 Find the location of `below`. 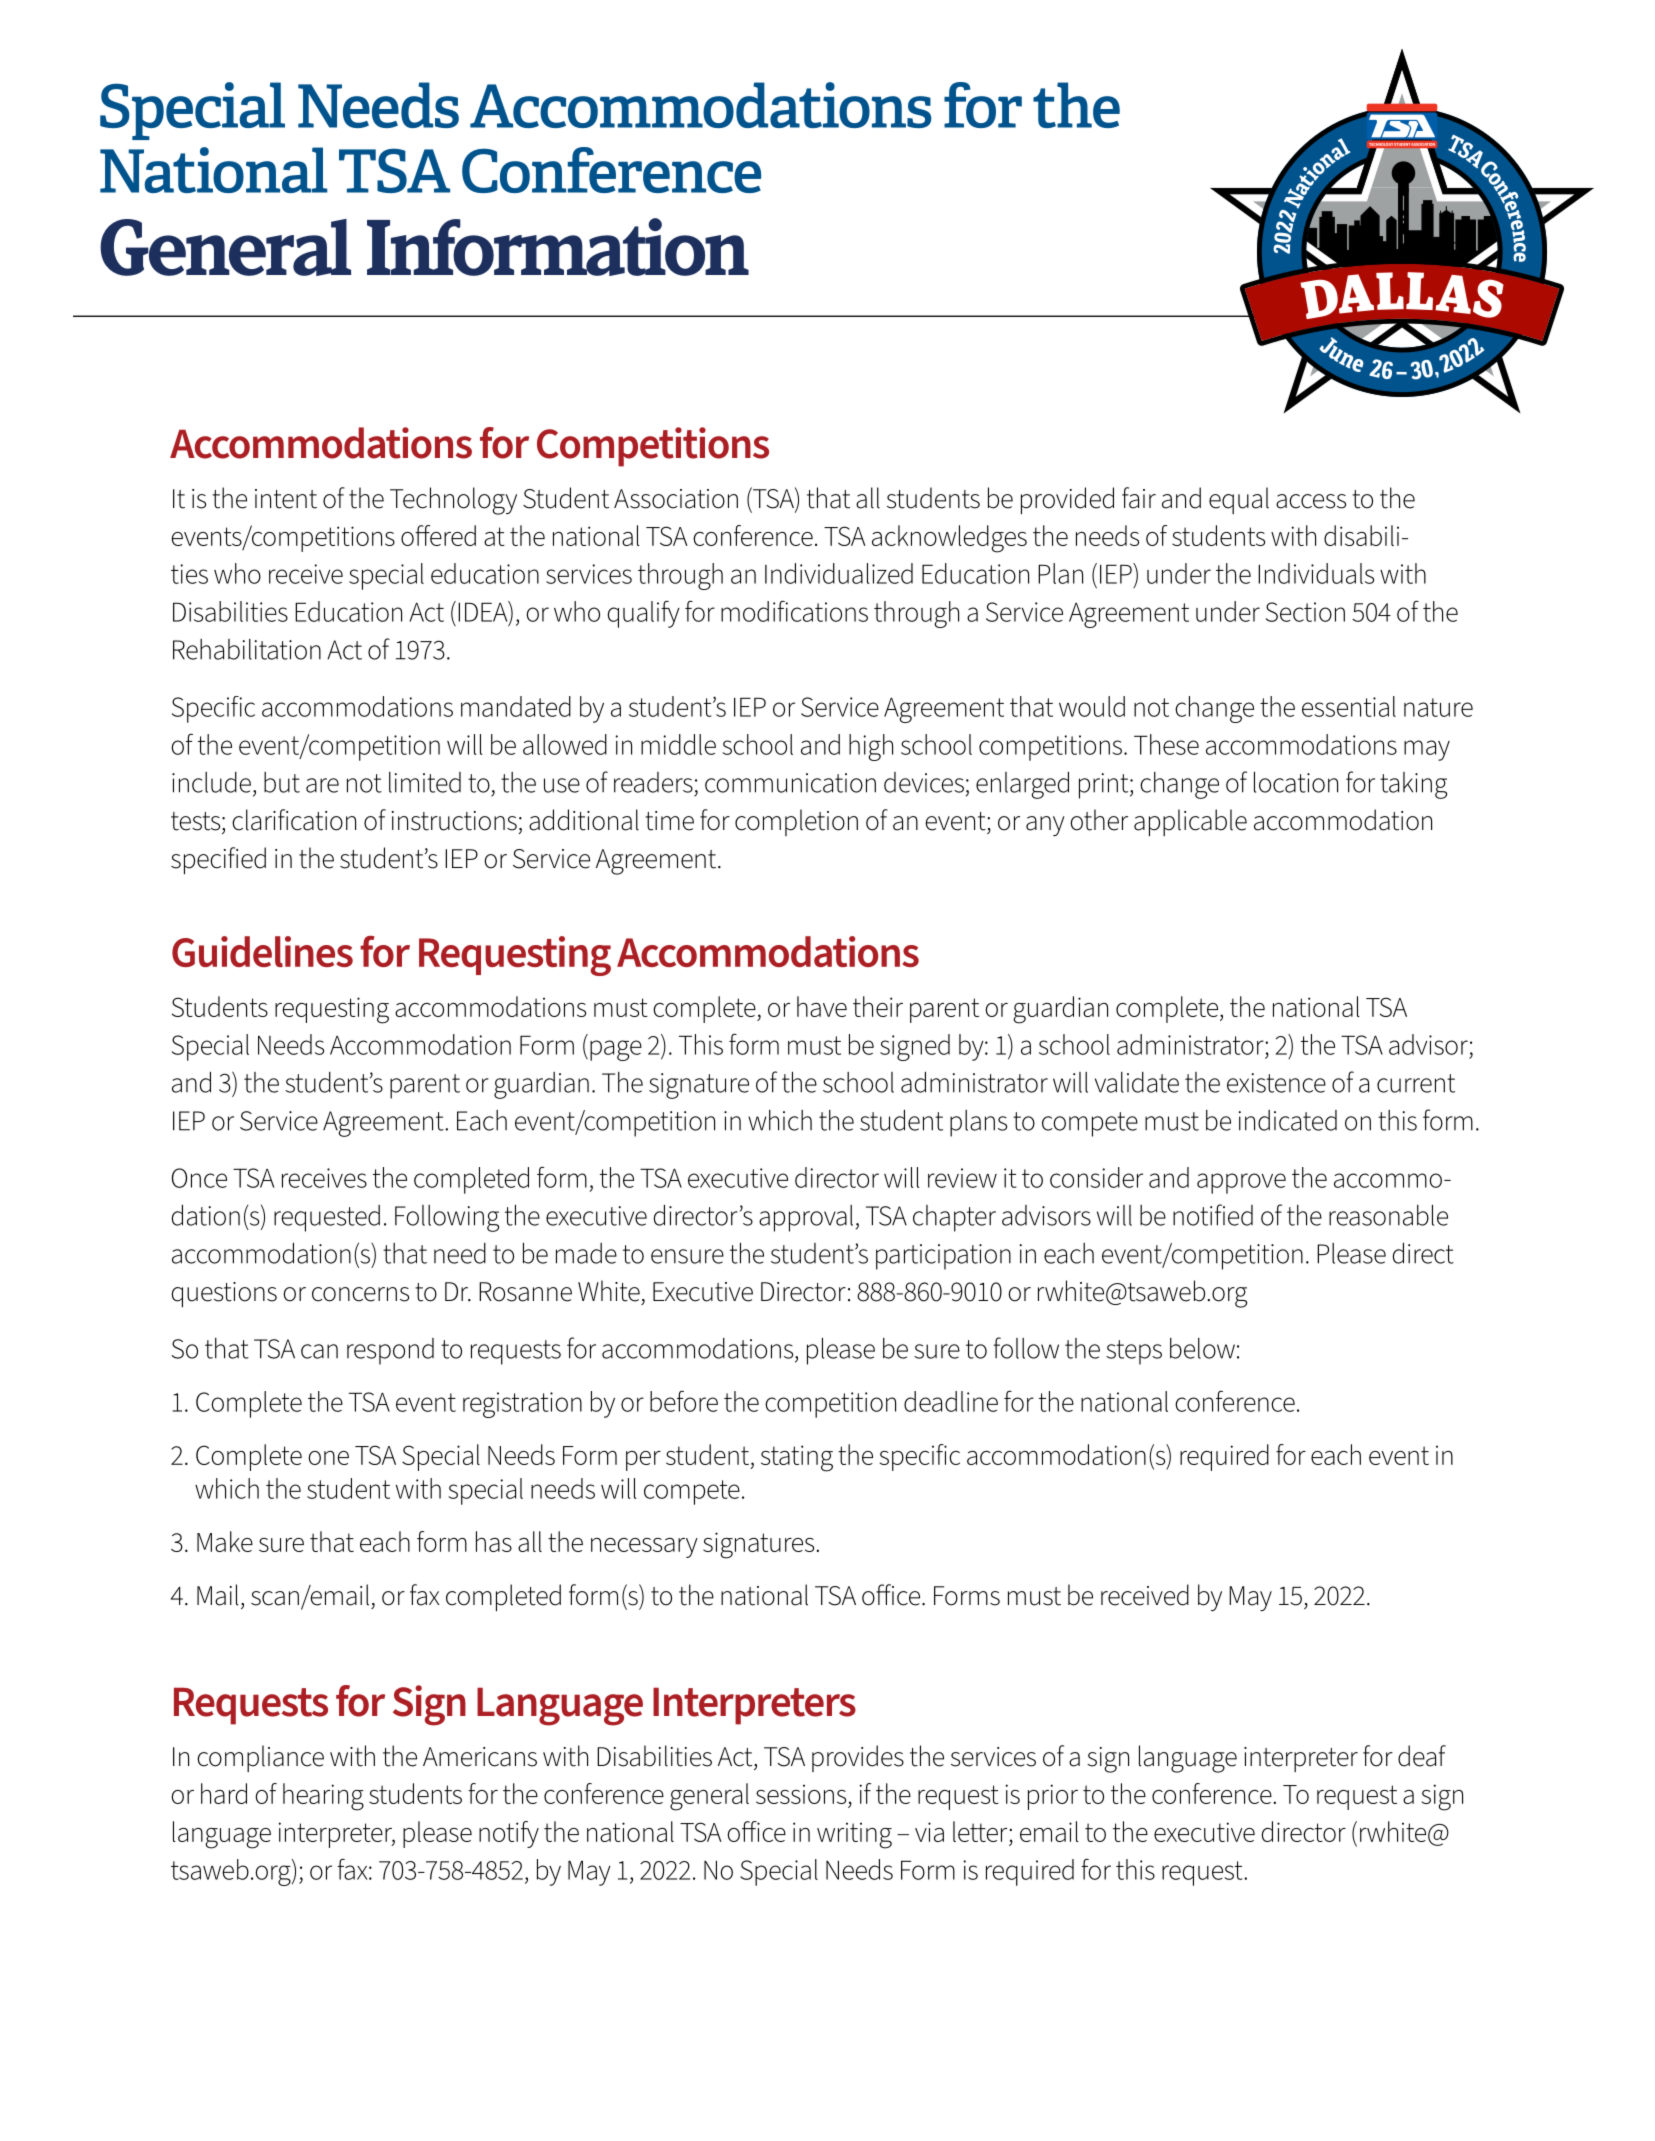

below is located at coordinates (1202, 1348).
